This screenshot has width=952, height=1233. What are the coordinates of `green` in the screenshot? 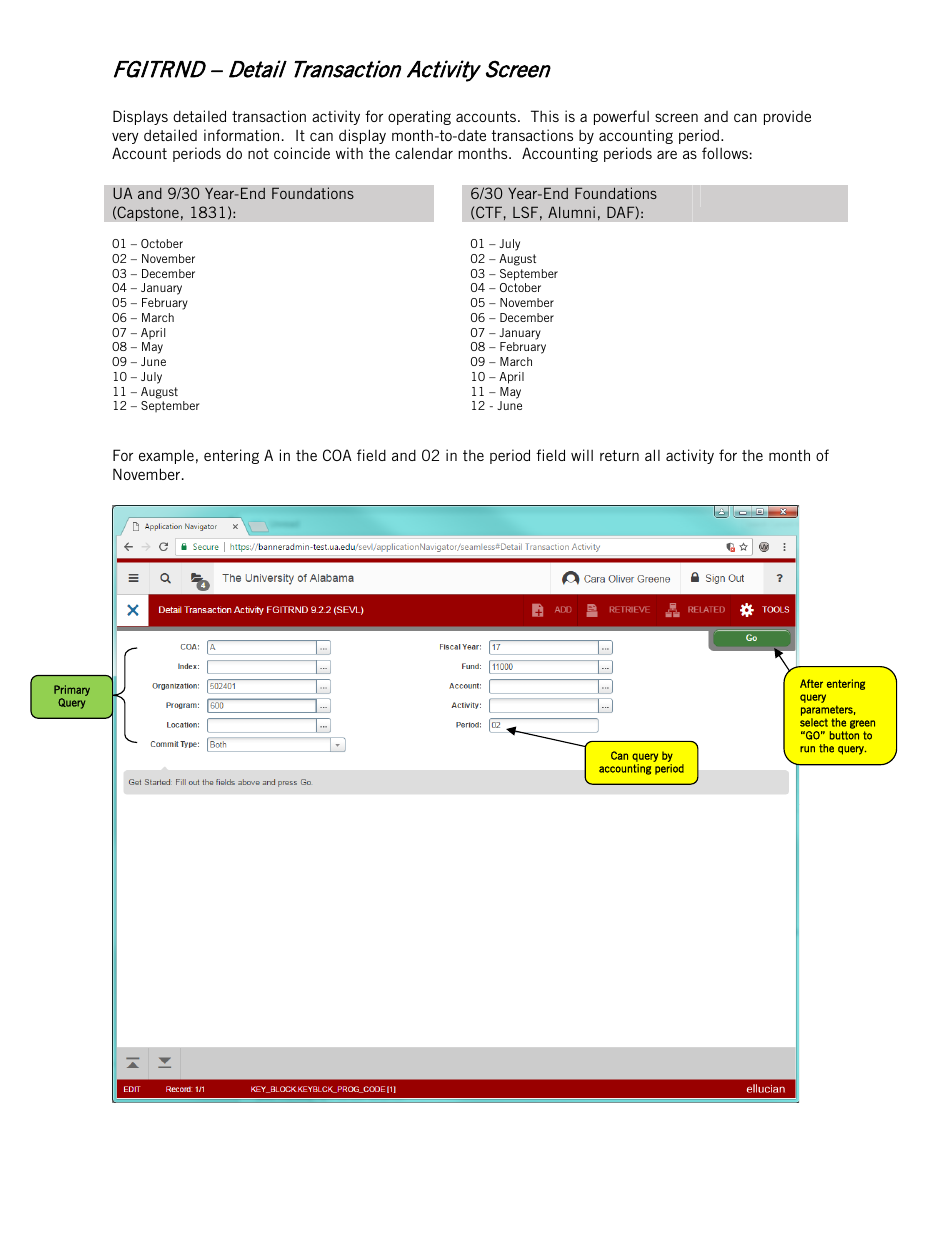 It's located at (862, 724).
